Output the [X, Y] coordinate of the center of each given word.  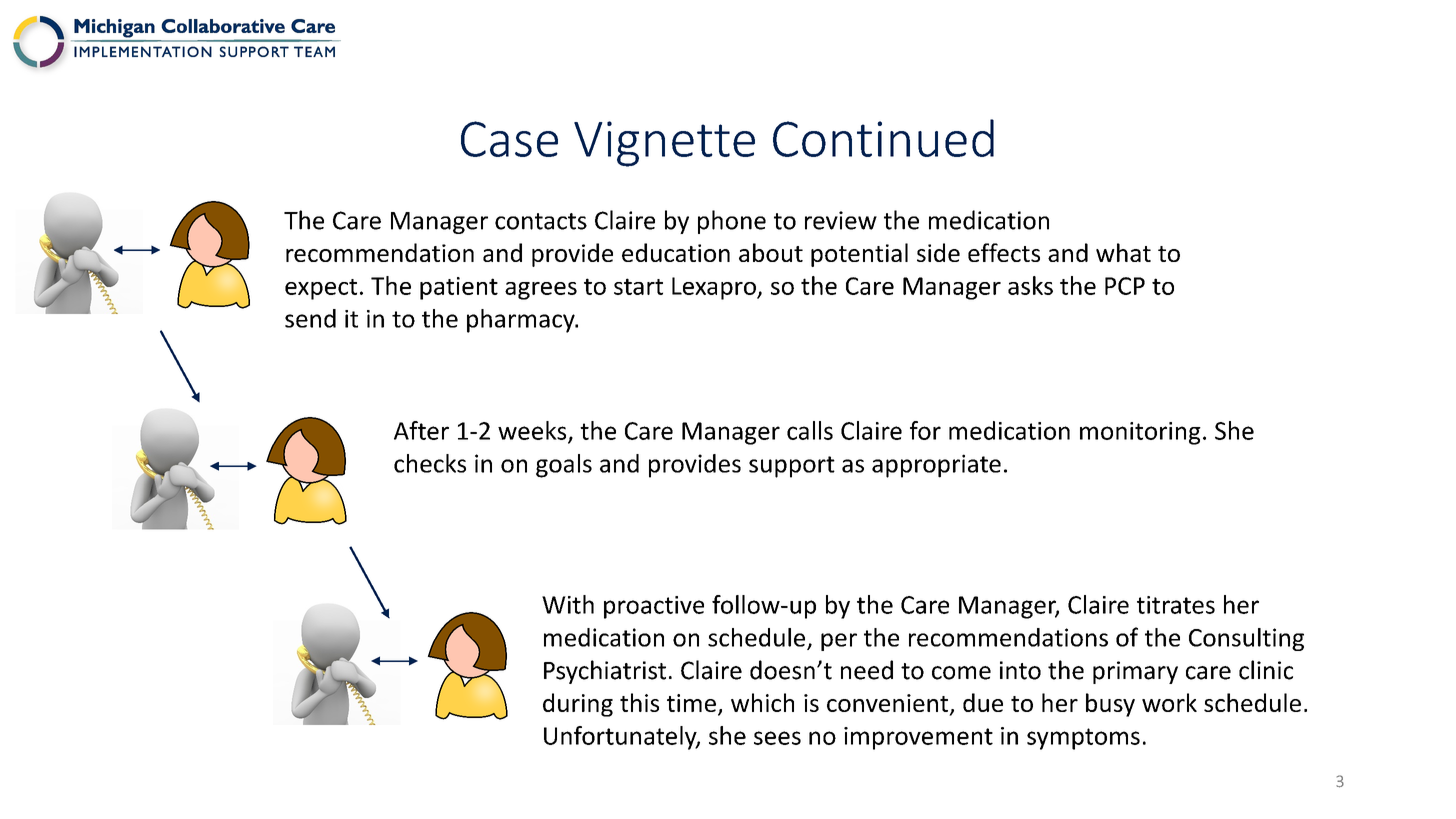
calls [810, 430]
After [421, 430]
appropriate [936, 466]
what [1123, 252]
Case [509, 139]
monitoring [1140, 433]
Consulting [1246, 639]
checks [430, 463]
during [578, 705]
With [568, 604]
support [792, 467]
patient [459, 288]
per [839, 642]
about [771, 252]
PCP [1125, 286]
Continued [883, 138]
